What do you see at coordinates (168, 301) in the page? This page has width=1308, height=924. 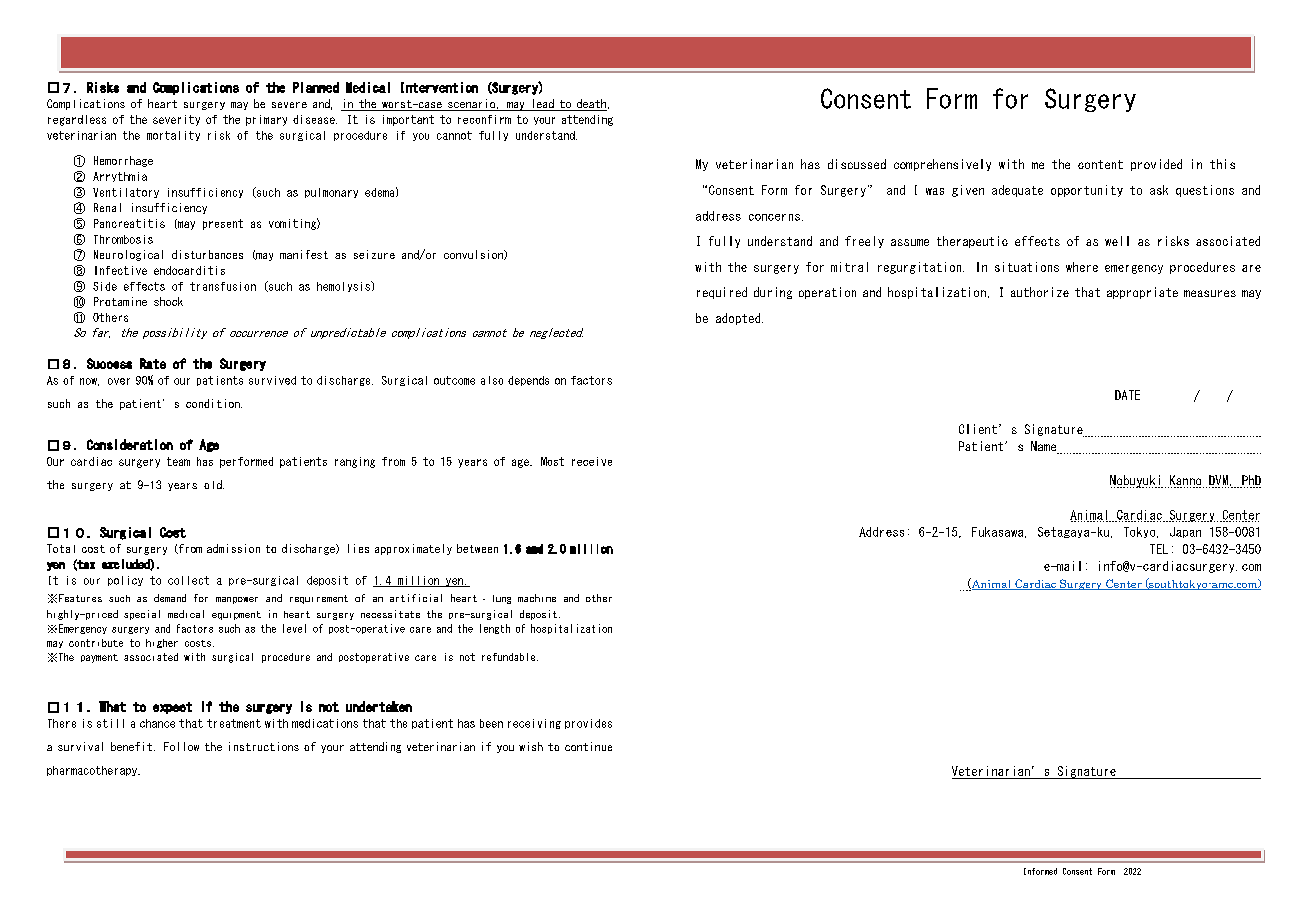 I see `shock` at bounding box center [168, 301].
